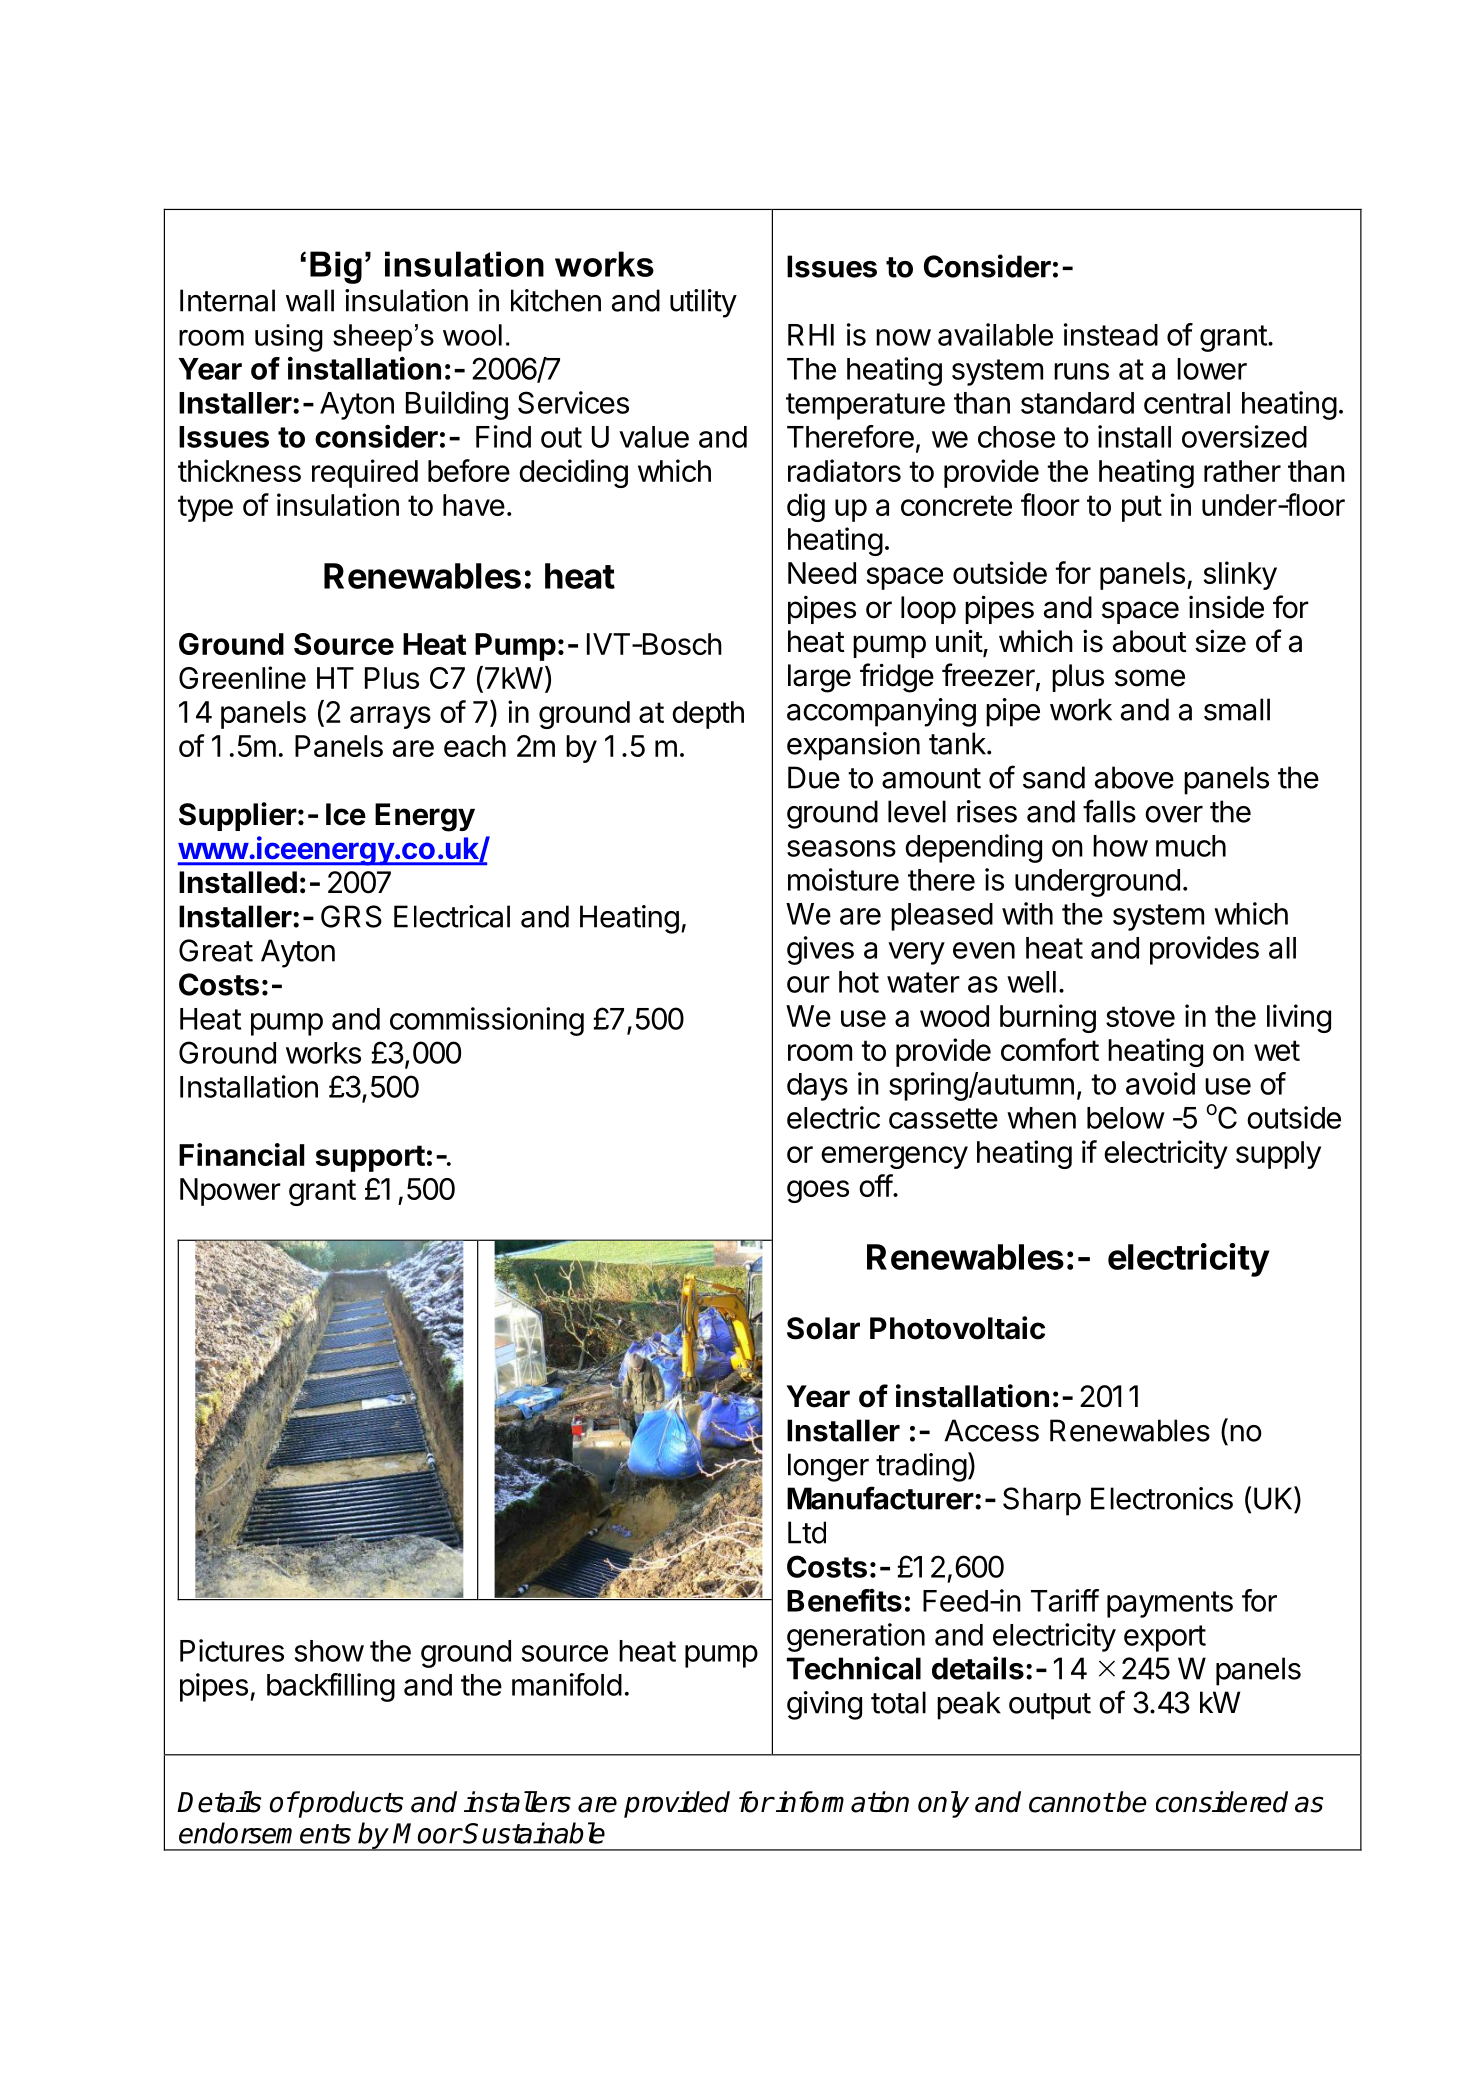  I want to click on support, so click(370, 1158).
